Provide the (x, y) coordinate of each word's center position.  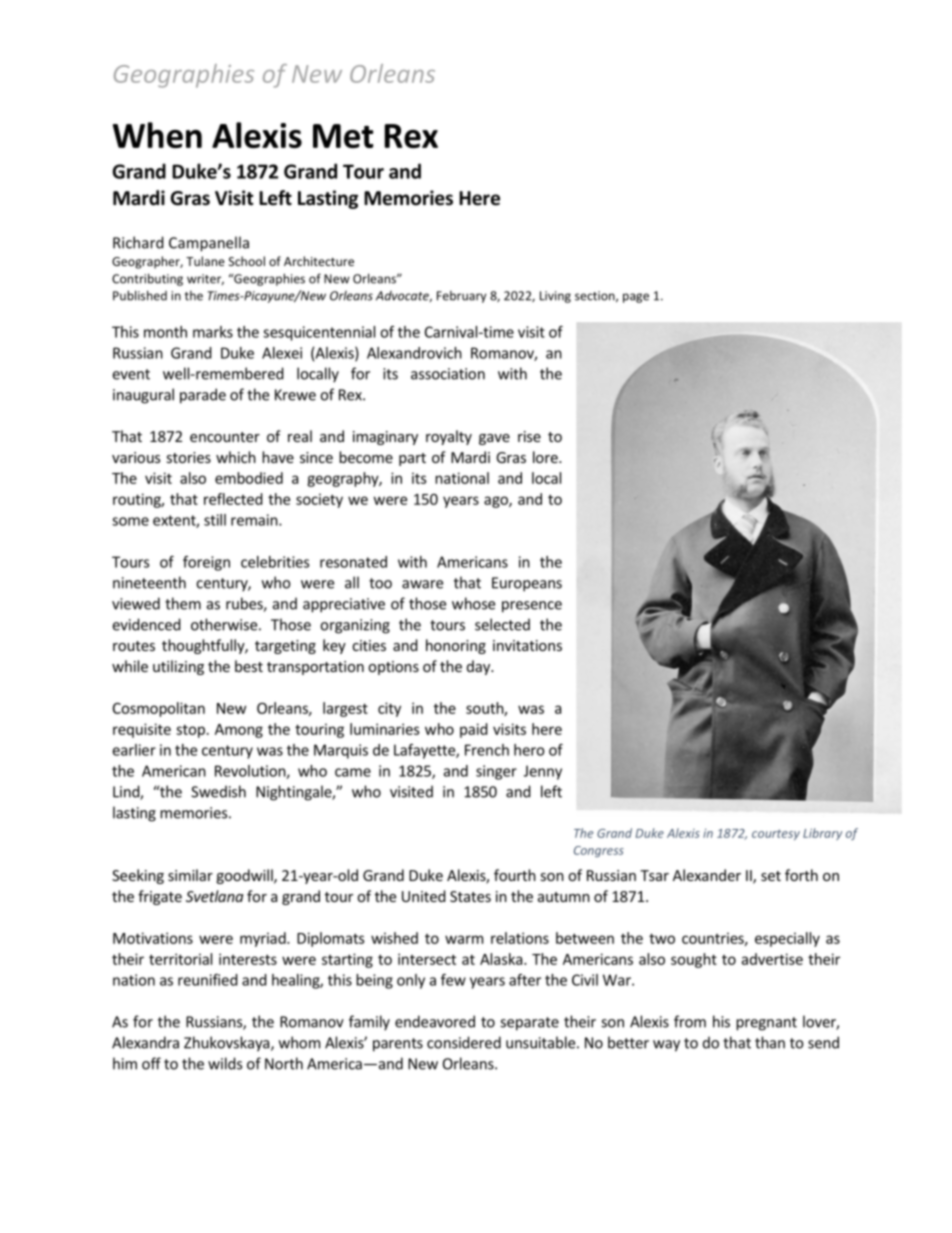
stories (189, 457)
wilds (225, 1063)
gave (494, 439)
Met (343, 136)
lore (546, 457)
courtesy (776, 834)
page (636, 298)
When (157, 135)
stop (190, 731)
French (487, 750)
